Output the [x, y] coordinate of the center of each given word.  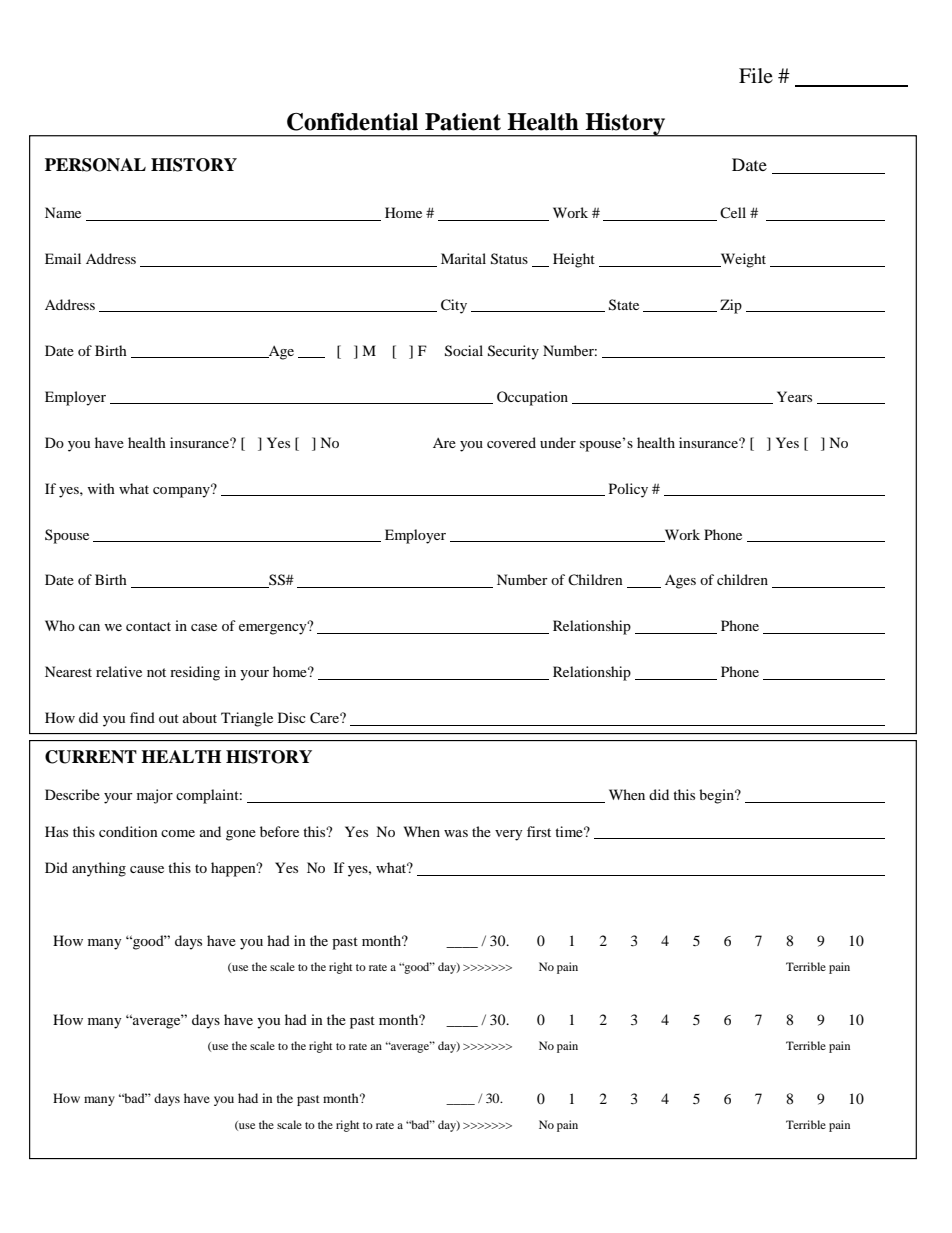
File [756, 75]
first [539, 831]
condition [128, 831]
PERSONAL [95, 165]
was [456, 833]
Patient [463, 122]
